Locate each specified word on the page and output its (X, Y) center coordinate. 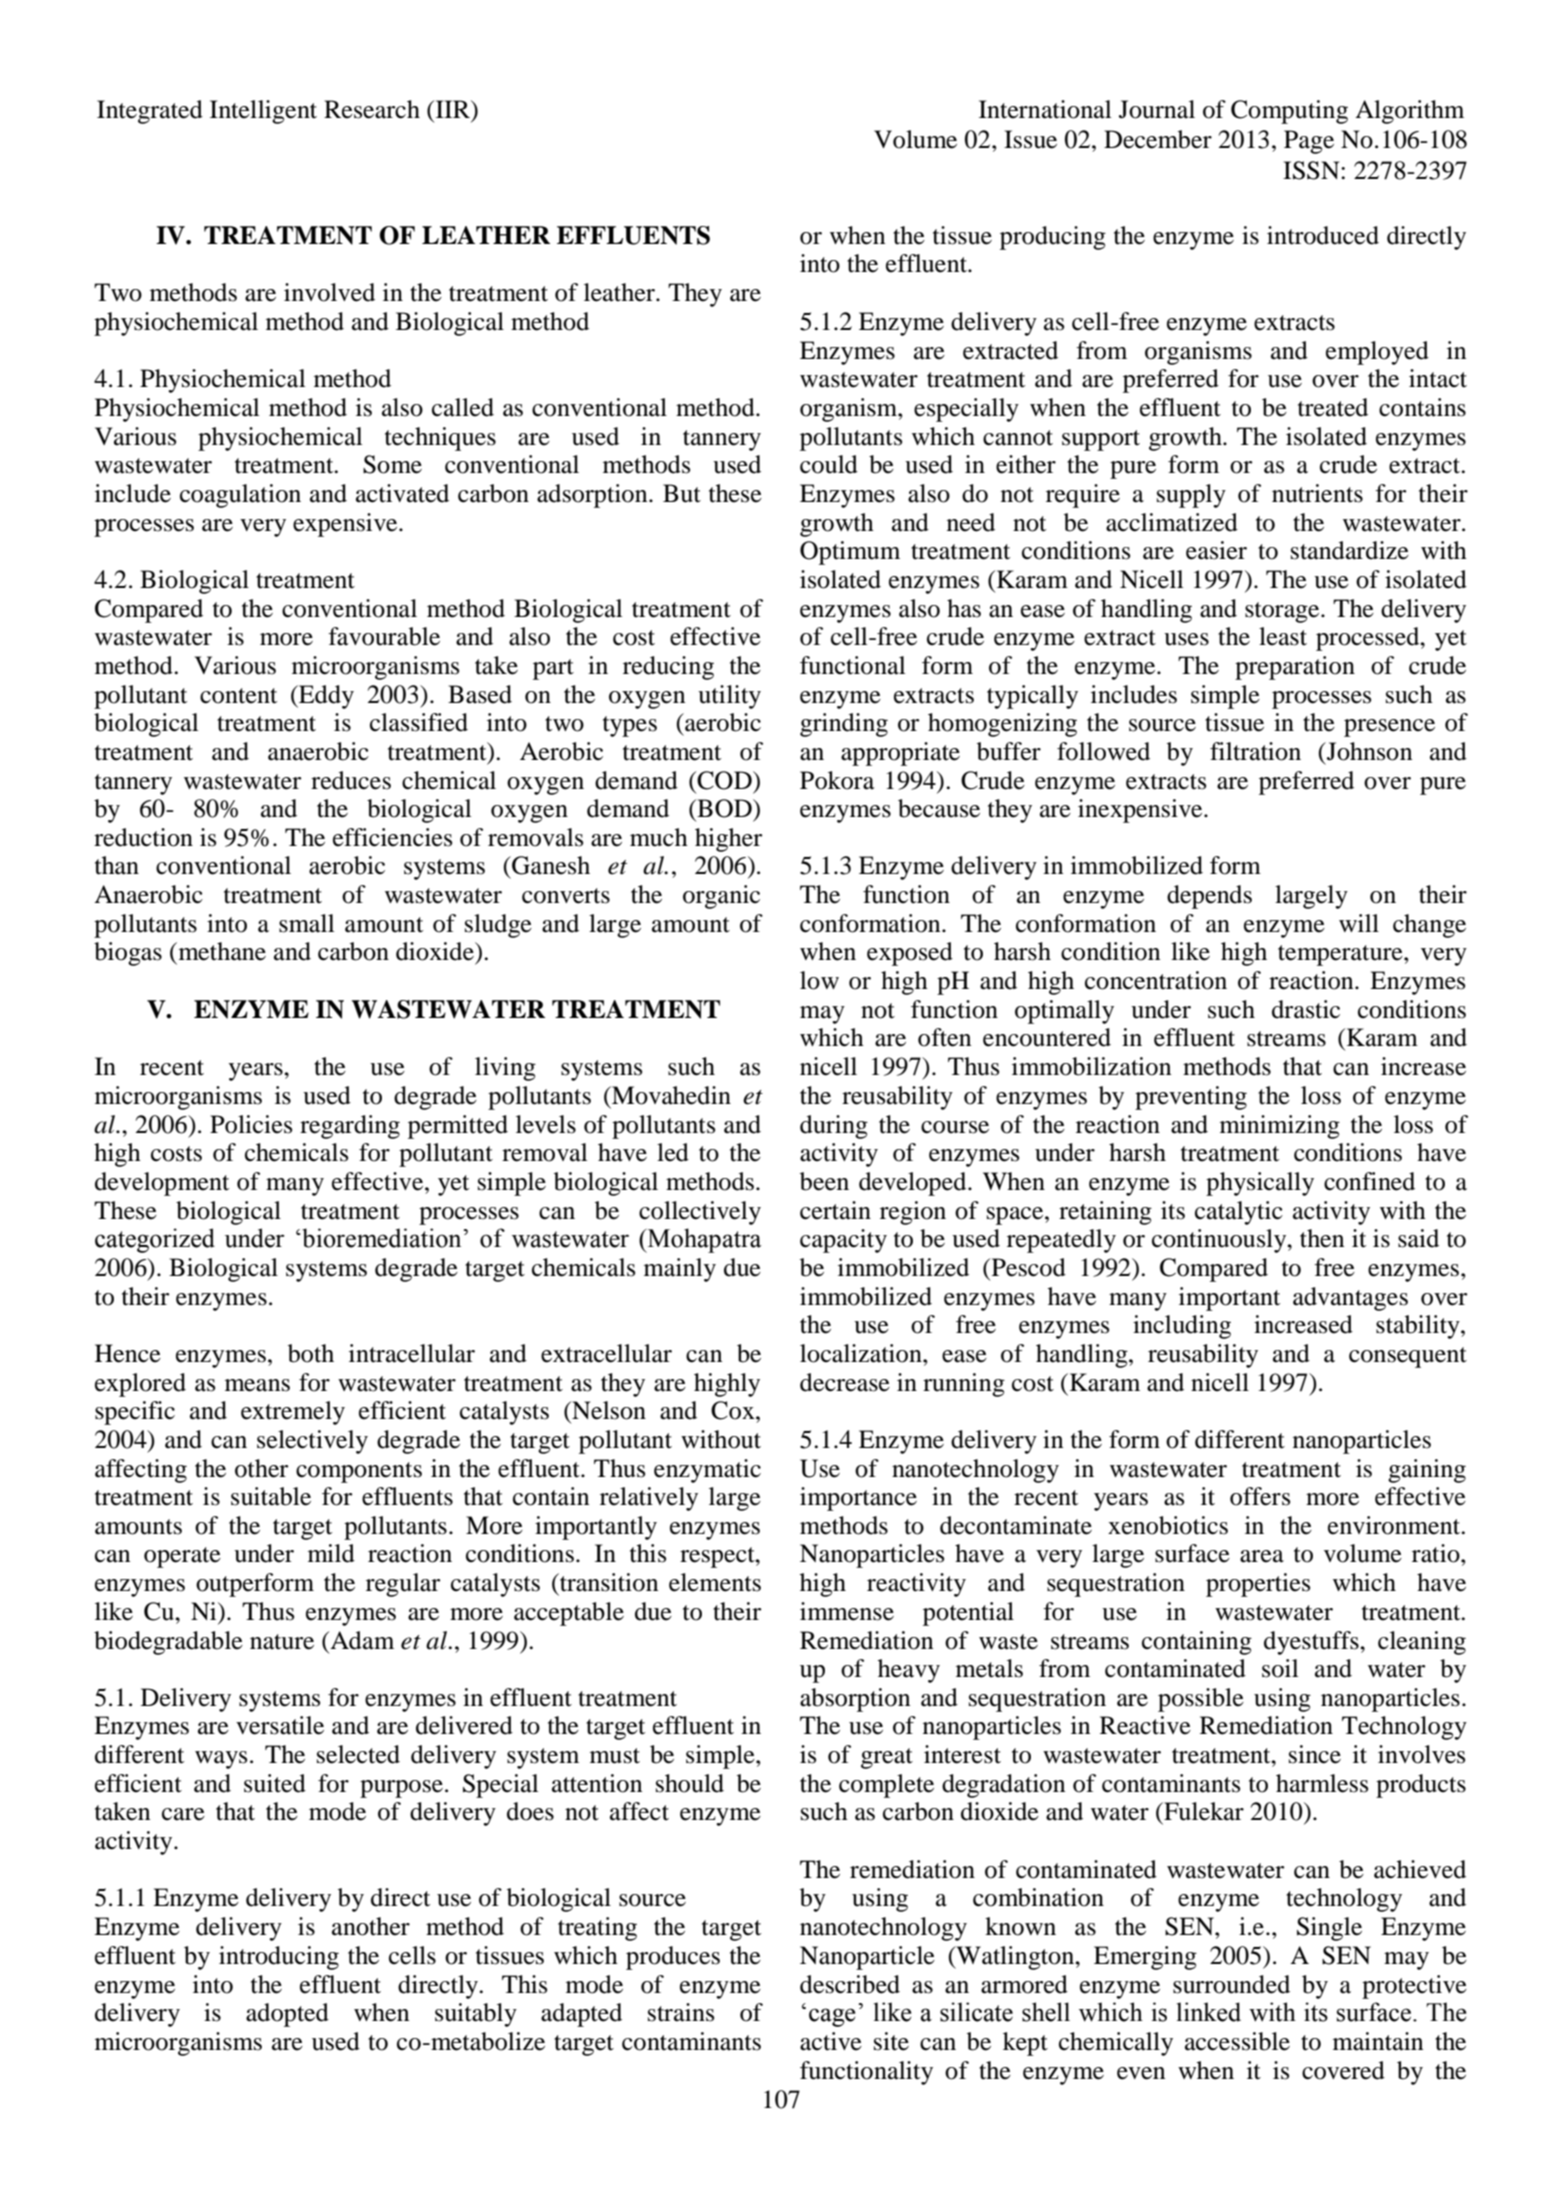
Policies (251, 1124)
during (834, 1127)
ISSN (1312, 170)
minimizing (1280, 1127)
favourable (384, 636)
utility (729, 697)
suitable (271, 1496)
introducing (279, 1958)
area (1262, 1556)
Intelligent (263, 112)
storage (1283, 612)
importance (858, 1499)
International (1045, 109)
